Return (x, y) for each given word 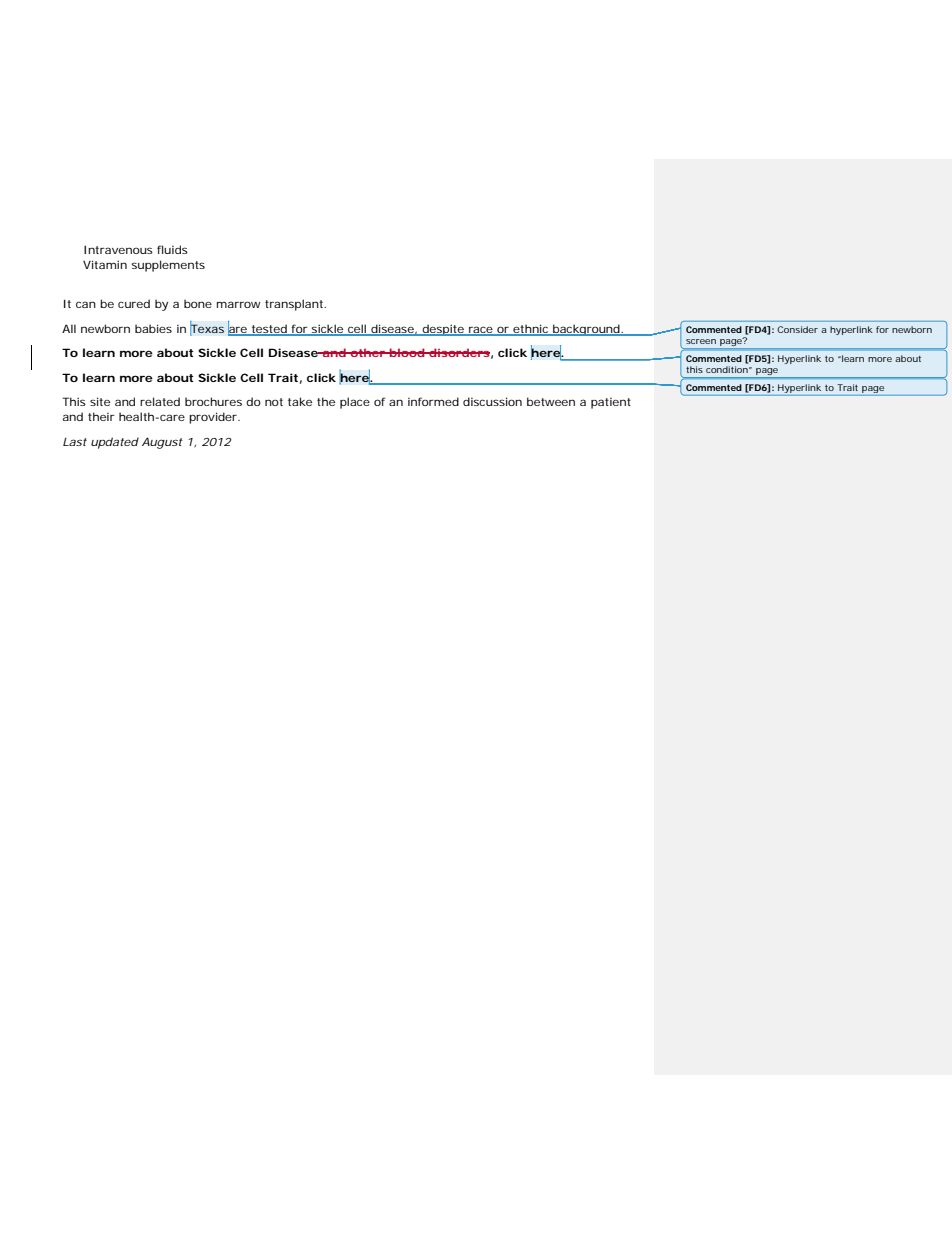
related (160, 401)
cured (134, 303)
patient (611, 403)
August (162, 443)
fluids (172, 249)
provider (214, 418)
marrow (239, 304)
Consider (797, 329)
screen (701, 341)
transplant (295, 305)
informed (433, 401)
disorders (458, 352)
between (551, 401)
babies (153, 328)
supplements (168, 266)
